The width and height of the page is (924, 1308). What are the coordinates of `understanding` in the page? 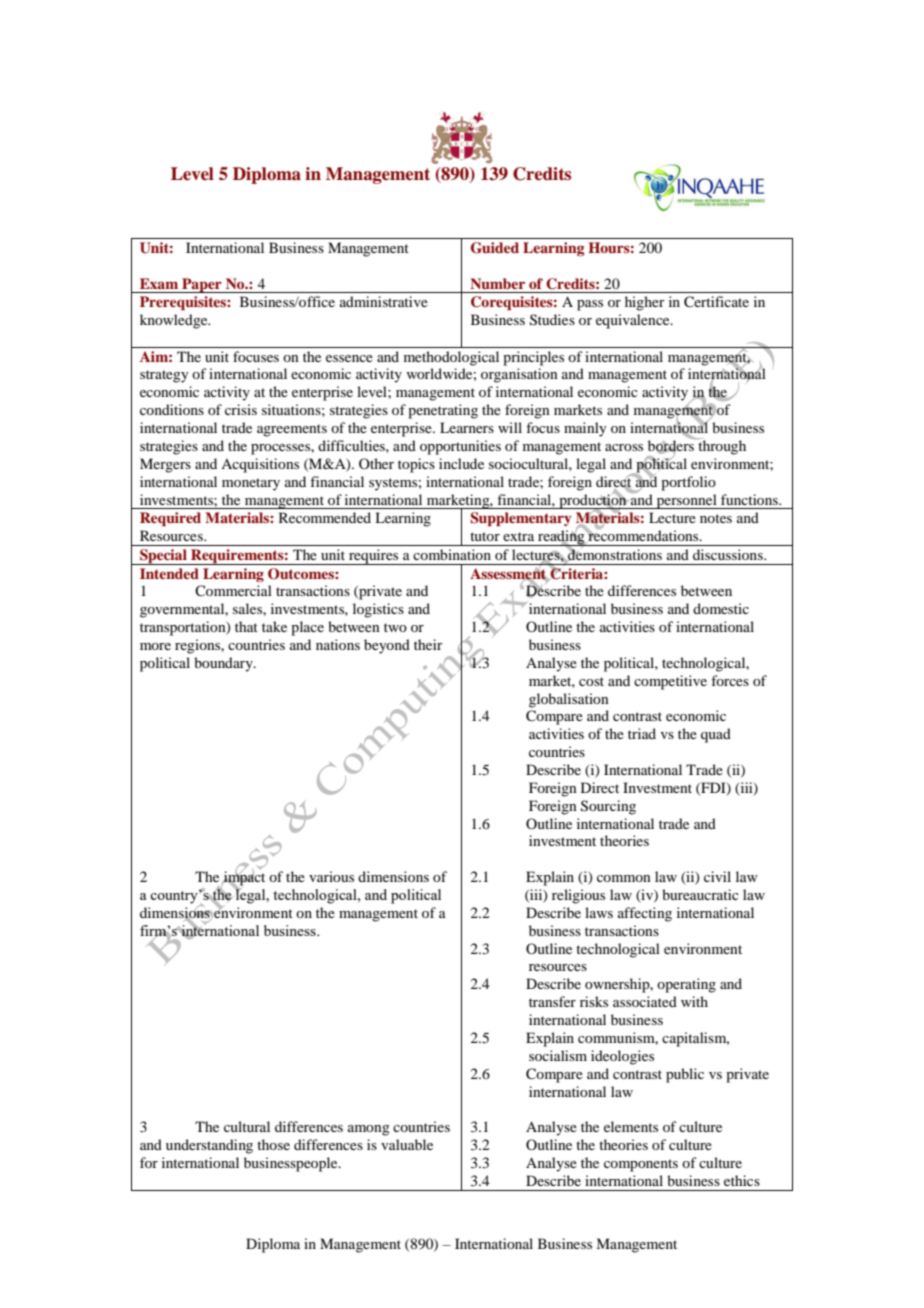 It's located at (209, 1146).
